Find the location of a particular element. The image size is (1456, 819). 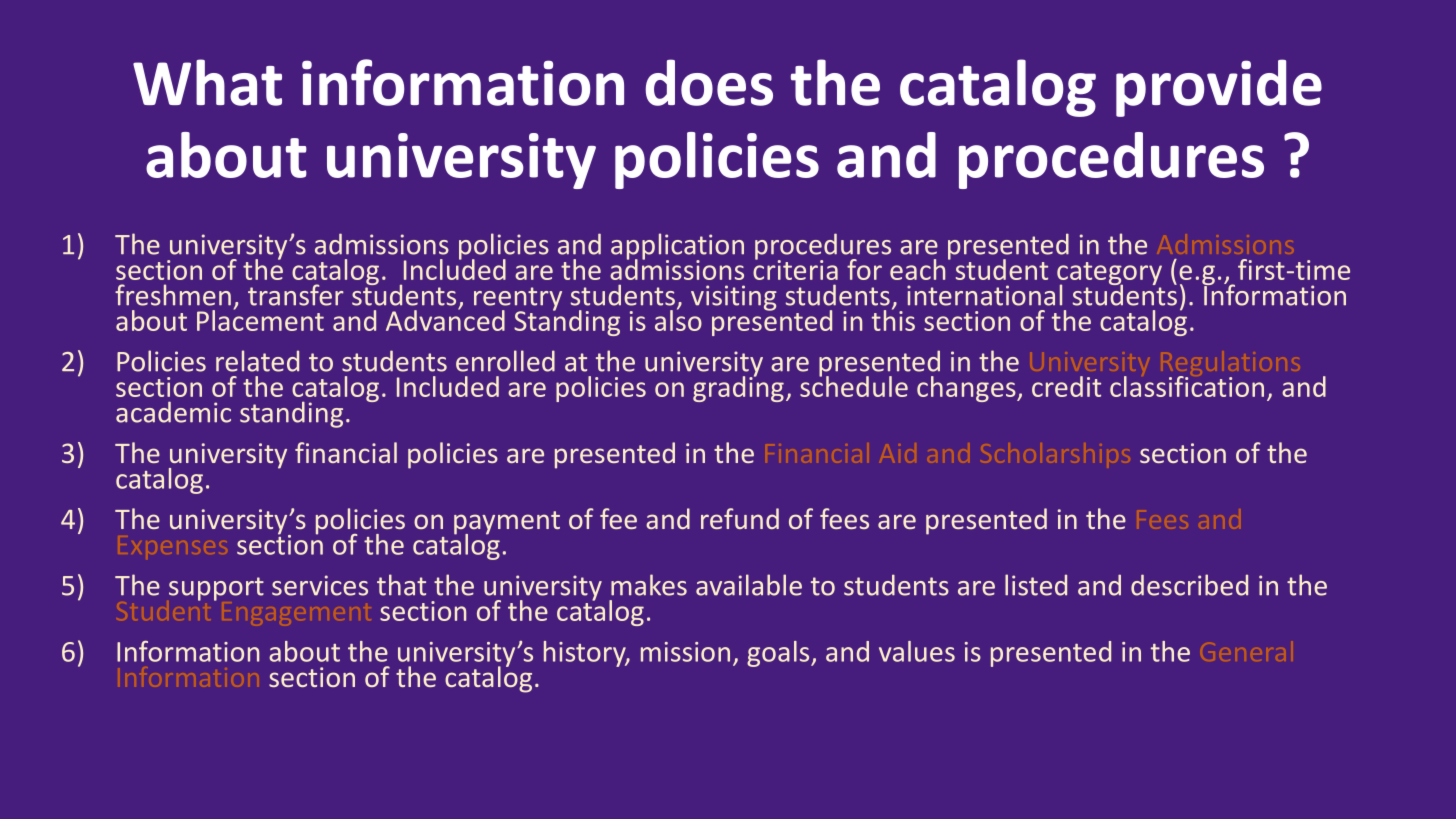

provide is located at coordinates (1219, 88).
